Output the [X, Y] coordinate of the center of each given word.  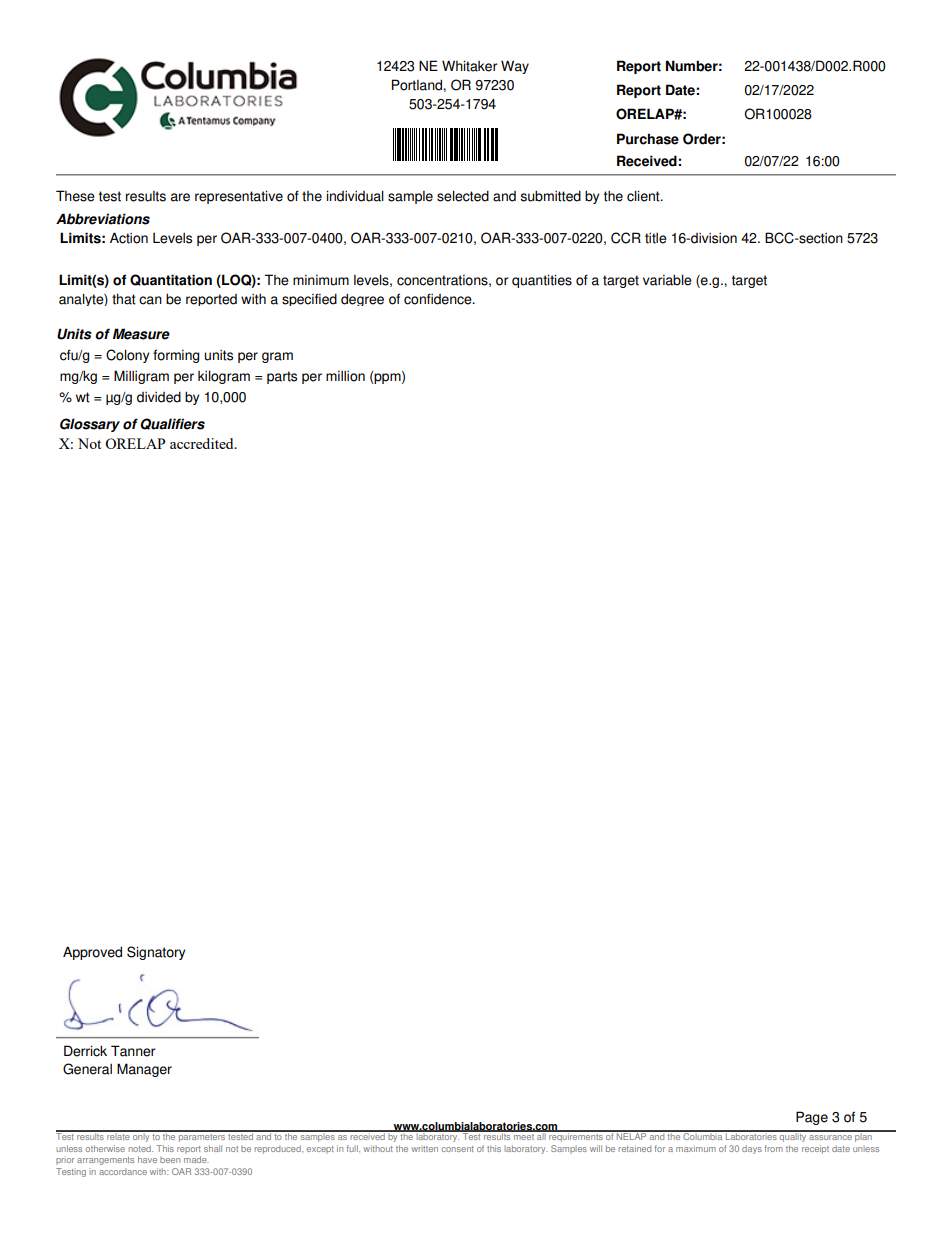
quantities [542, 281]
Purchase [648, 139]
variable [667, 280]
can [150, 300]
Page [812, 1118]
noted [141, 1148]
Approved [92, 953]
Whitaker [469, 66]
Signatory [156, 953]
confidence [439, 299]
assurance [830, 1137]
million [345, 376]
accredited [203, 443]
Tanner [133, 1051]
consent [458, 1149]
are [180, 197]
